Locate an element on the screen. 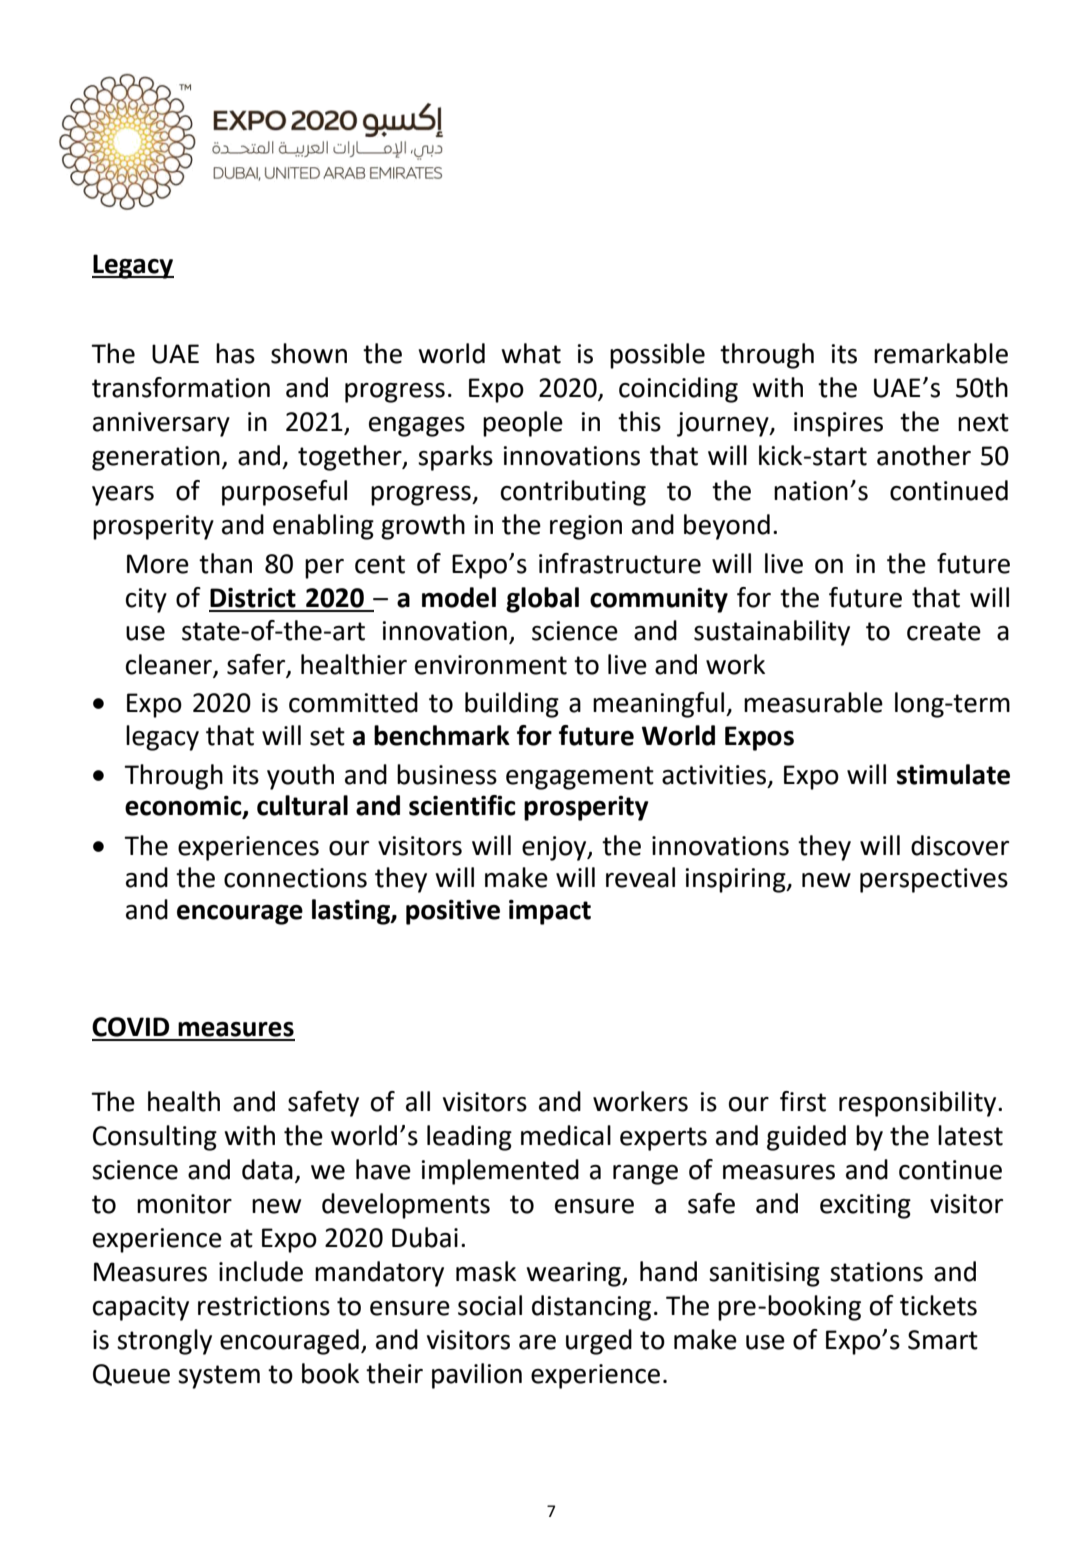 The image size is (1090, 1544). Consulting is located at coordinates (155, 1138).
